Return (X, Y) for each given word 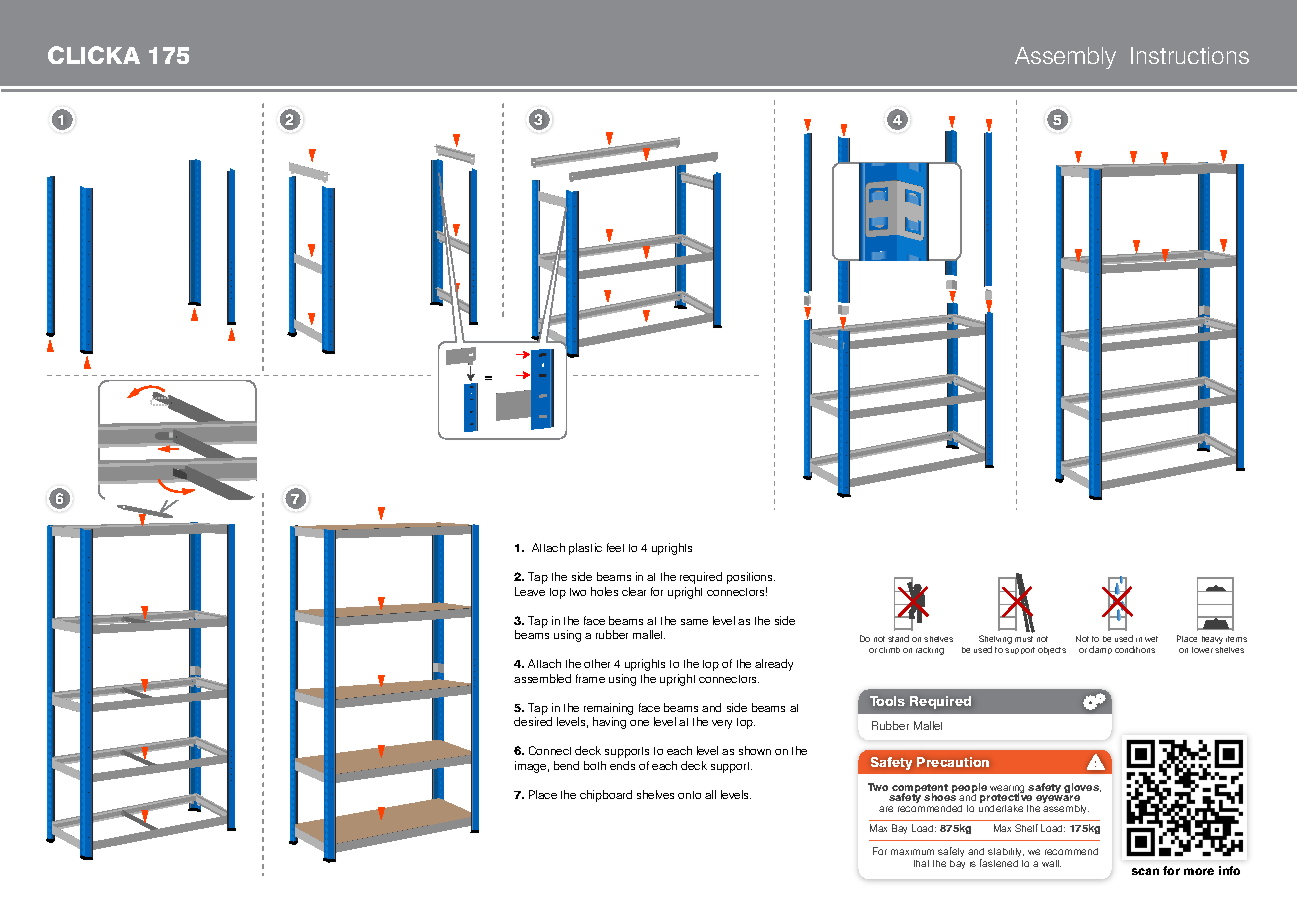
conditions (1135, 649)
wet (1151, 639)
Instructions (1190, 55)
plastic (585, 549)
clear (634, 591)
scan (1145, 871)
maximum (912, 852)
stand (898, 638)
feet (615, 547)
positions (751, 578)
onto (689, 795)
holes (604, 591)
